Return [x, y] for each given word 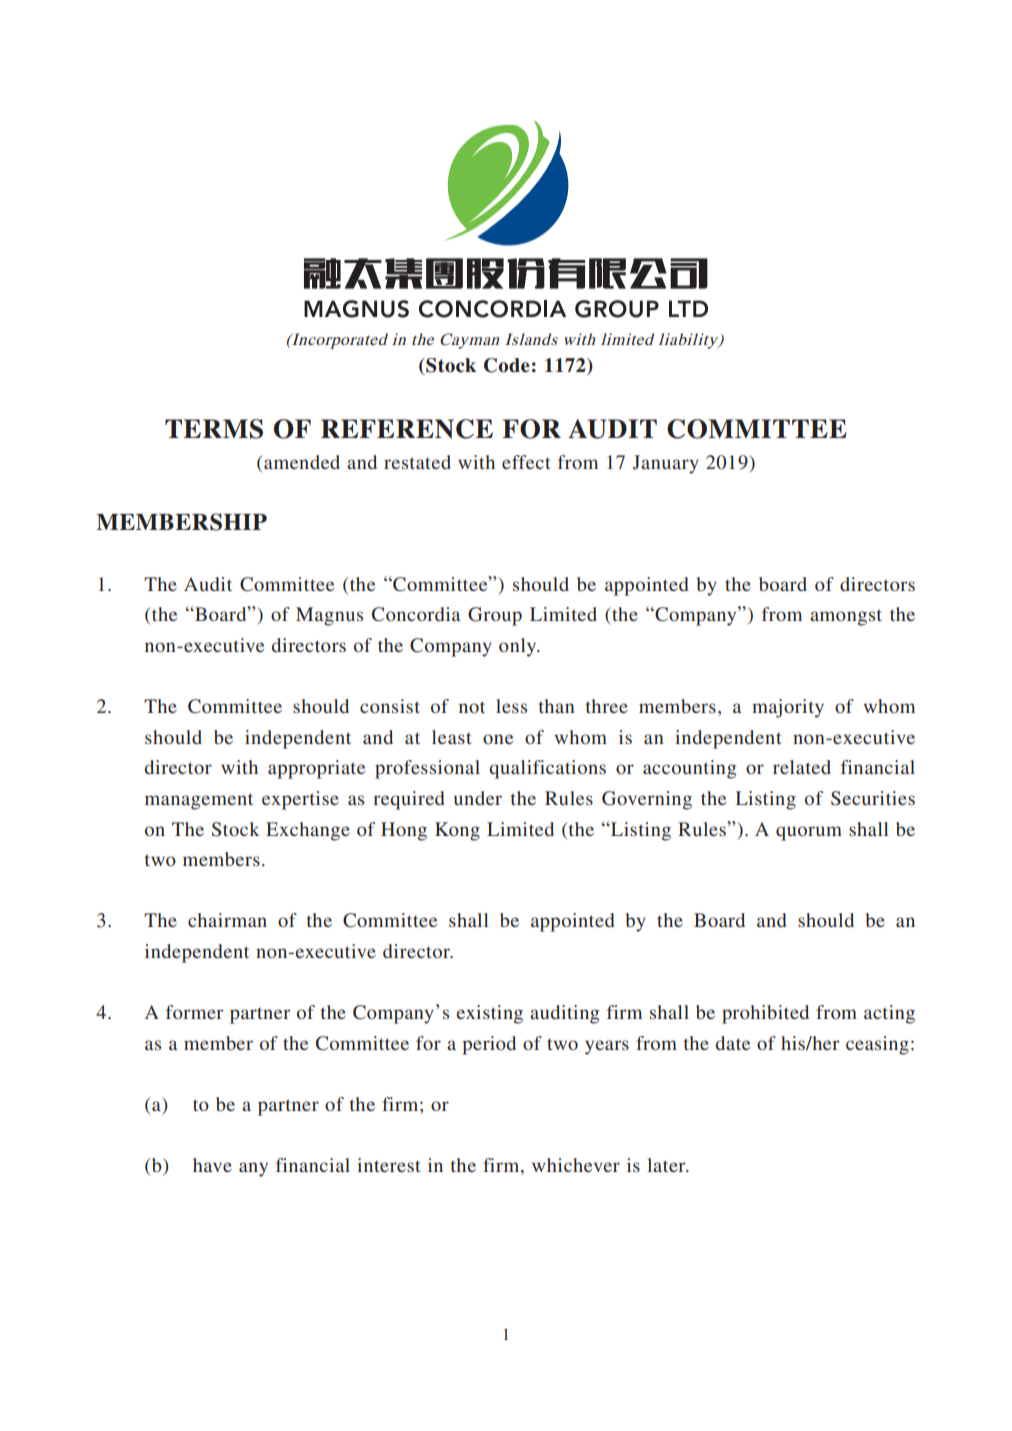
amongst [846, 617]
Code [507, 365]
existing [489, 1014]
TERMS [214, 429]
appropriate [316, 769]
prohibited [765, 1014]
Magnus [329, 616]
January [666, 464]
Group [495, 616]
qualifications [547, 769]
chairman [227, 920]
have [212, 1165]
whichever [576, 1165]
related [802, 767]
